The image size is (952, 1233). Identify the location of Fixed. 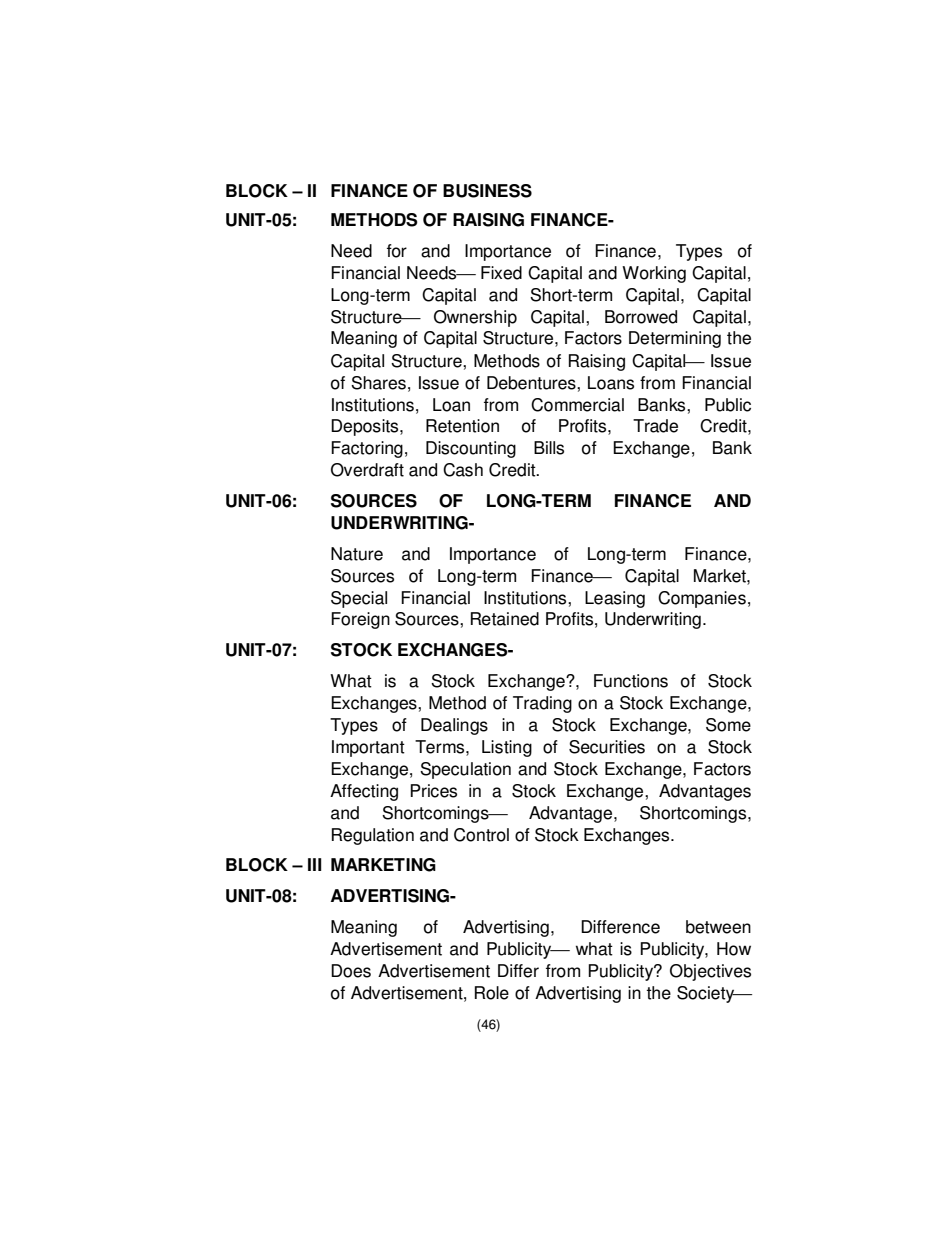
(501, 273).
